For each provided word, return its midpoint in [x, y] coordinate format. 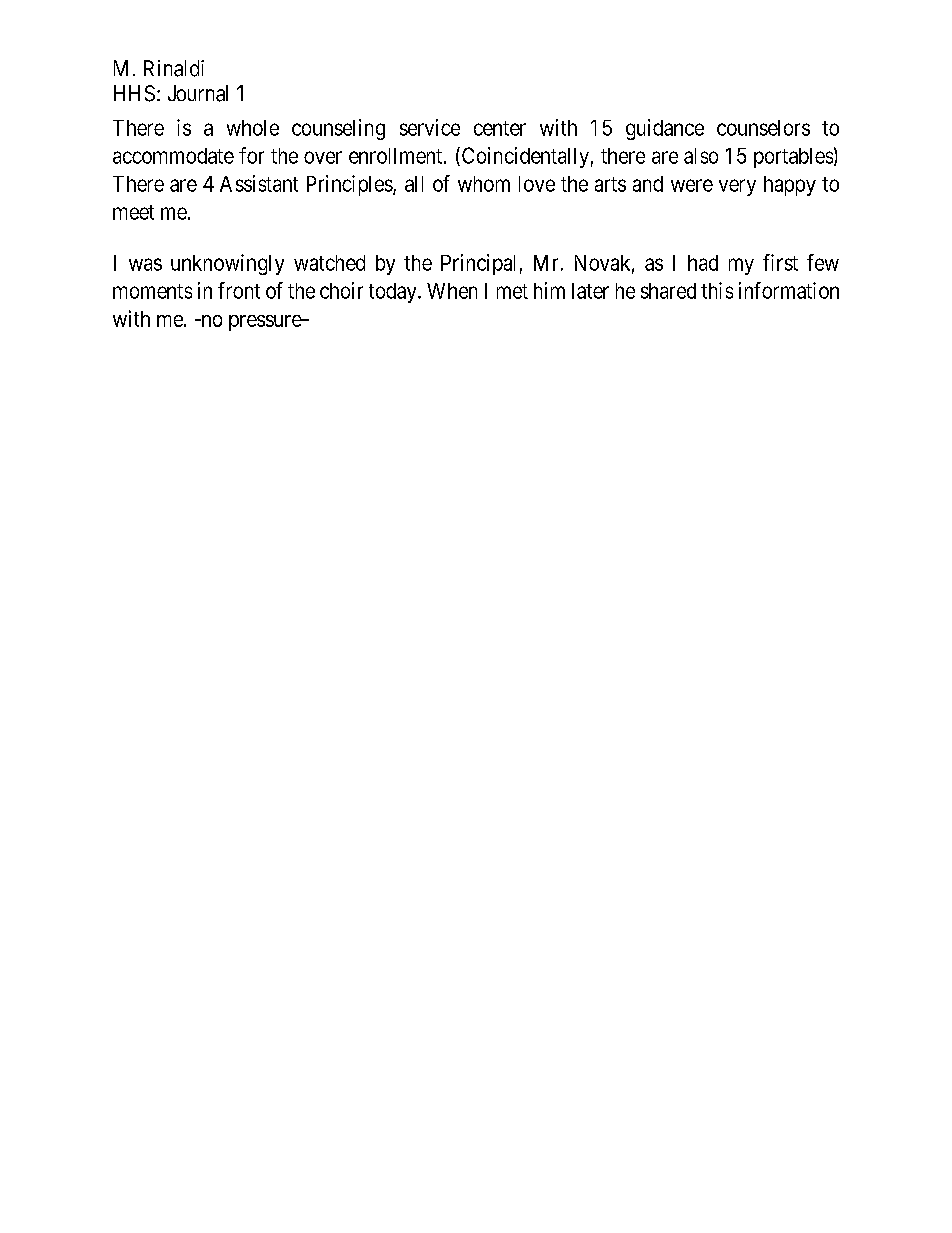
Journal [198, 93]
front [239, 290]
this [717, 290]
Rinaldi [174, 68]
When [452, 291]
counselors [763, 128]
